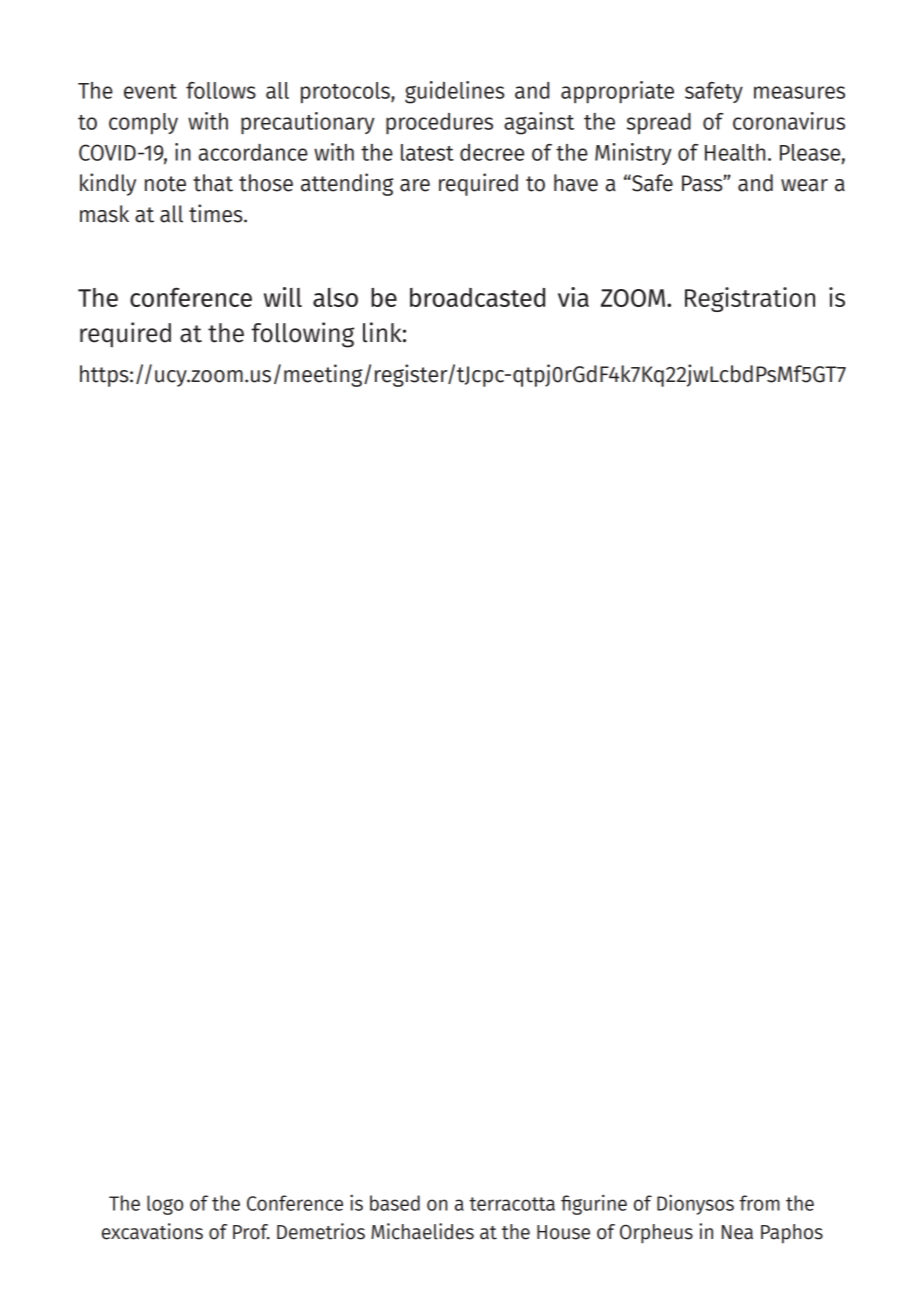 The image size is (924, 1311). I want to click on via, so click(573, 297).
